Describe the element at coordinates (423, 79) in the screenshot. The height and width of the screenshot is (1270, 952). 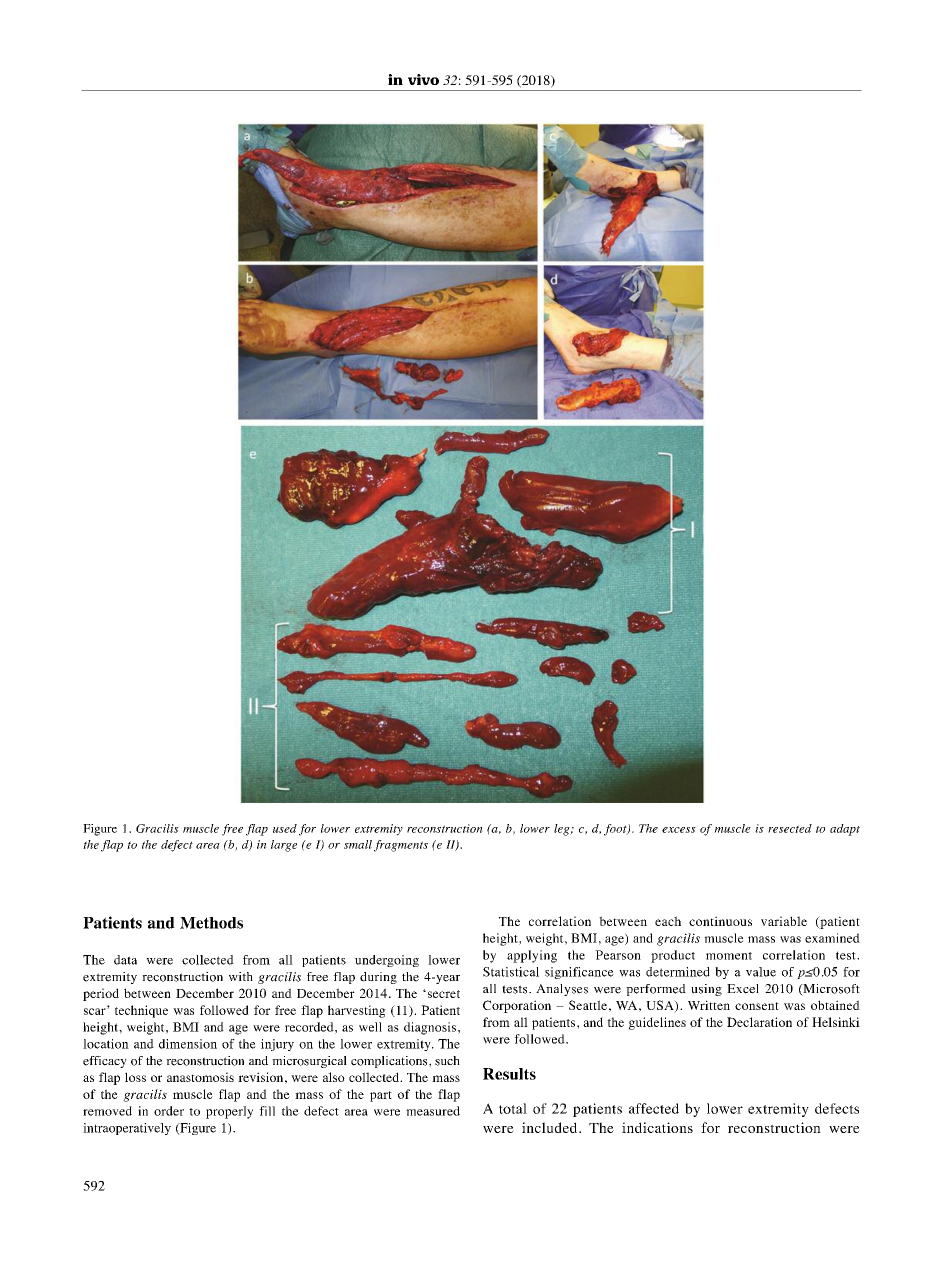
I see `vivo` at that location.
